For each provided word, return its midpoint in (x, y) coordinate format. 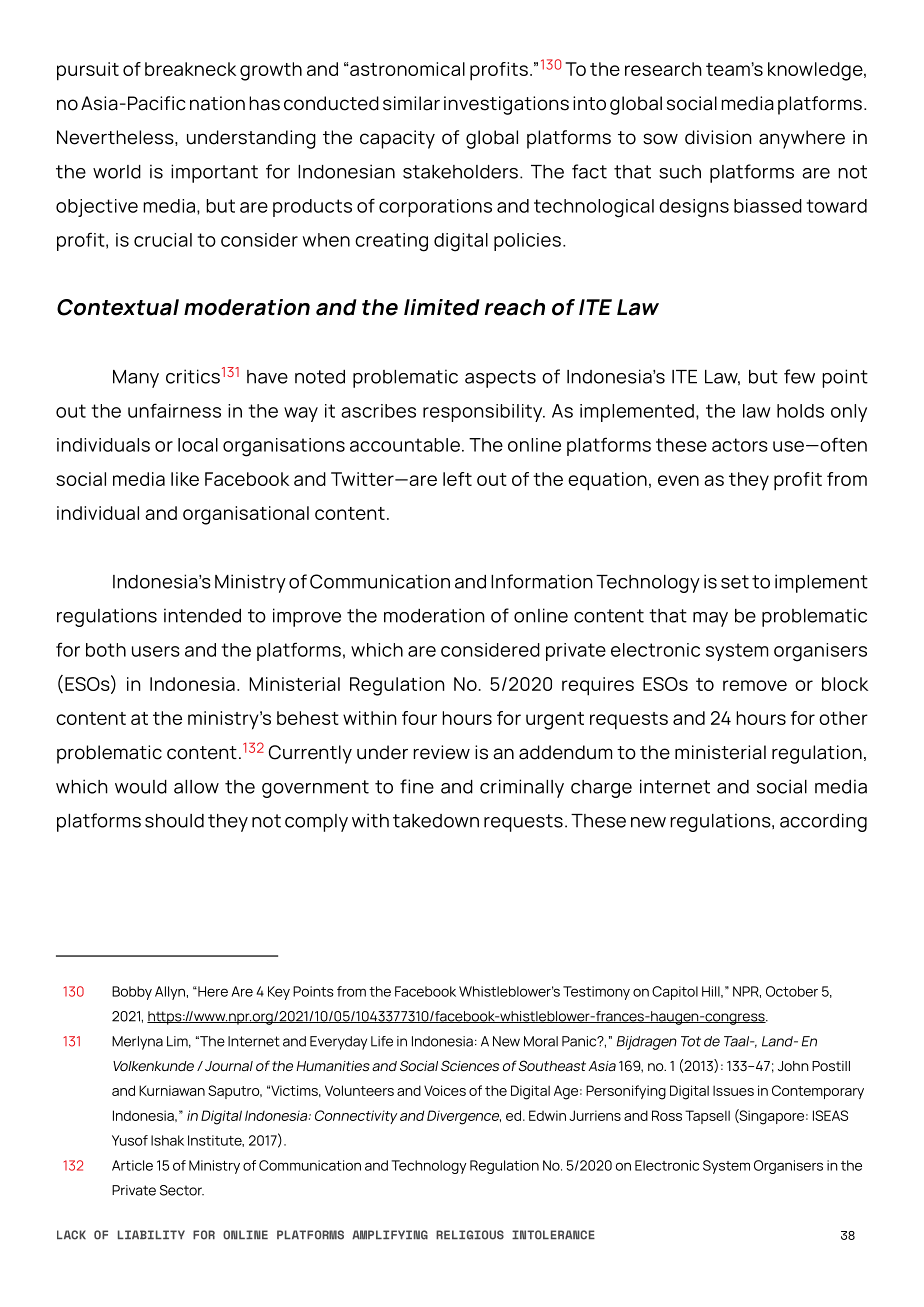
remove (755, 685)
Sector (182, 1190)
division (718, 137)
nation (217, 103)
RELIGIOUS (470, 1235)
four (419, 718)
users (156, 651)
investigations (506, 105)
